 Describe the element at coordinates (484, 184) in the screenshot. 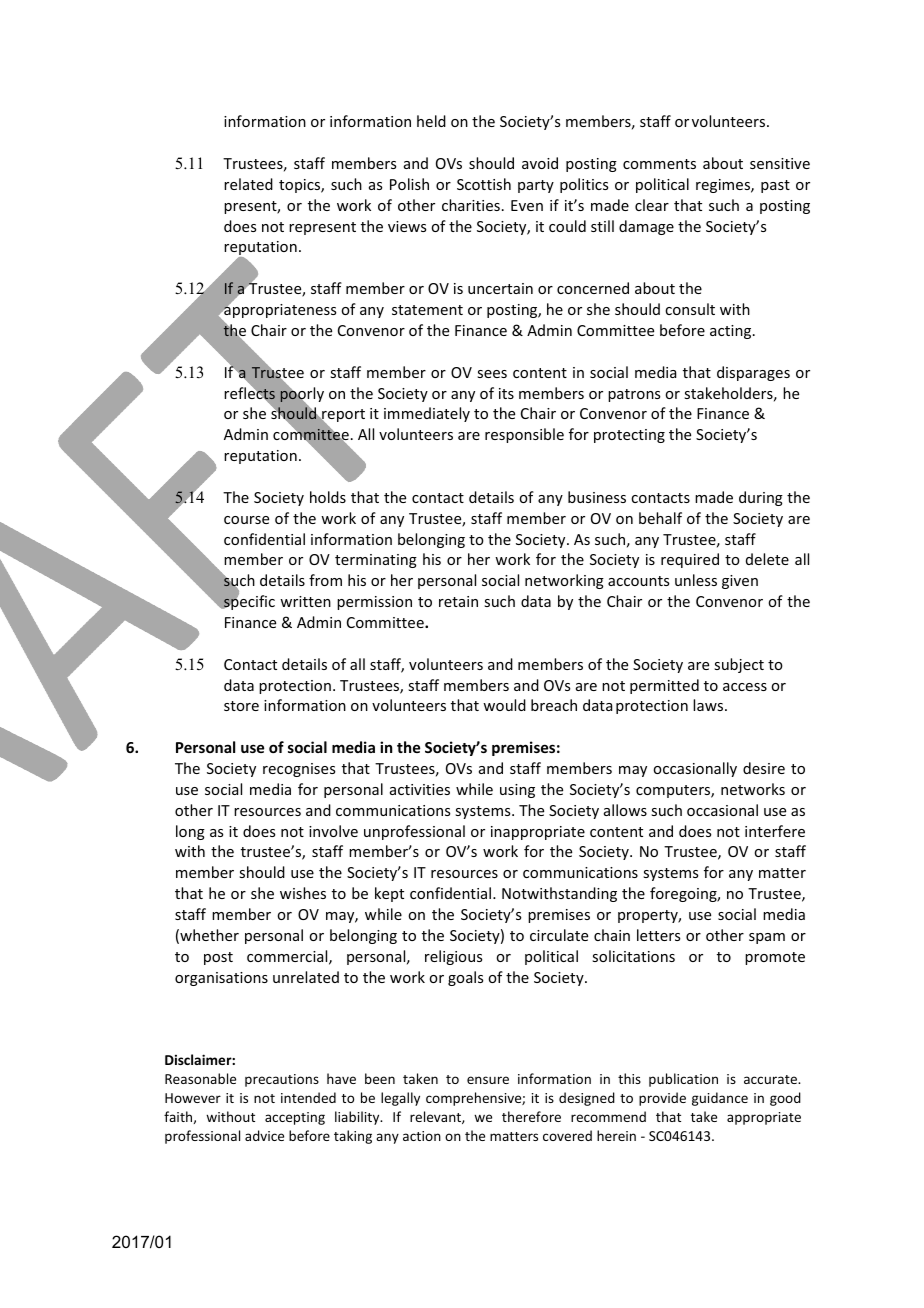

I see `Scottish` at that location.
